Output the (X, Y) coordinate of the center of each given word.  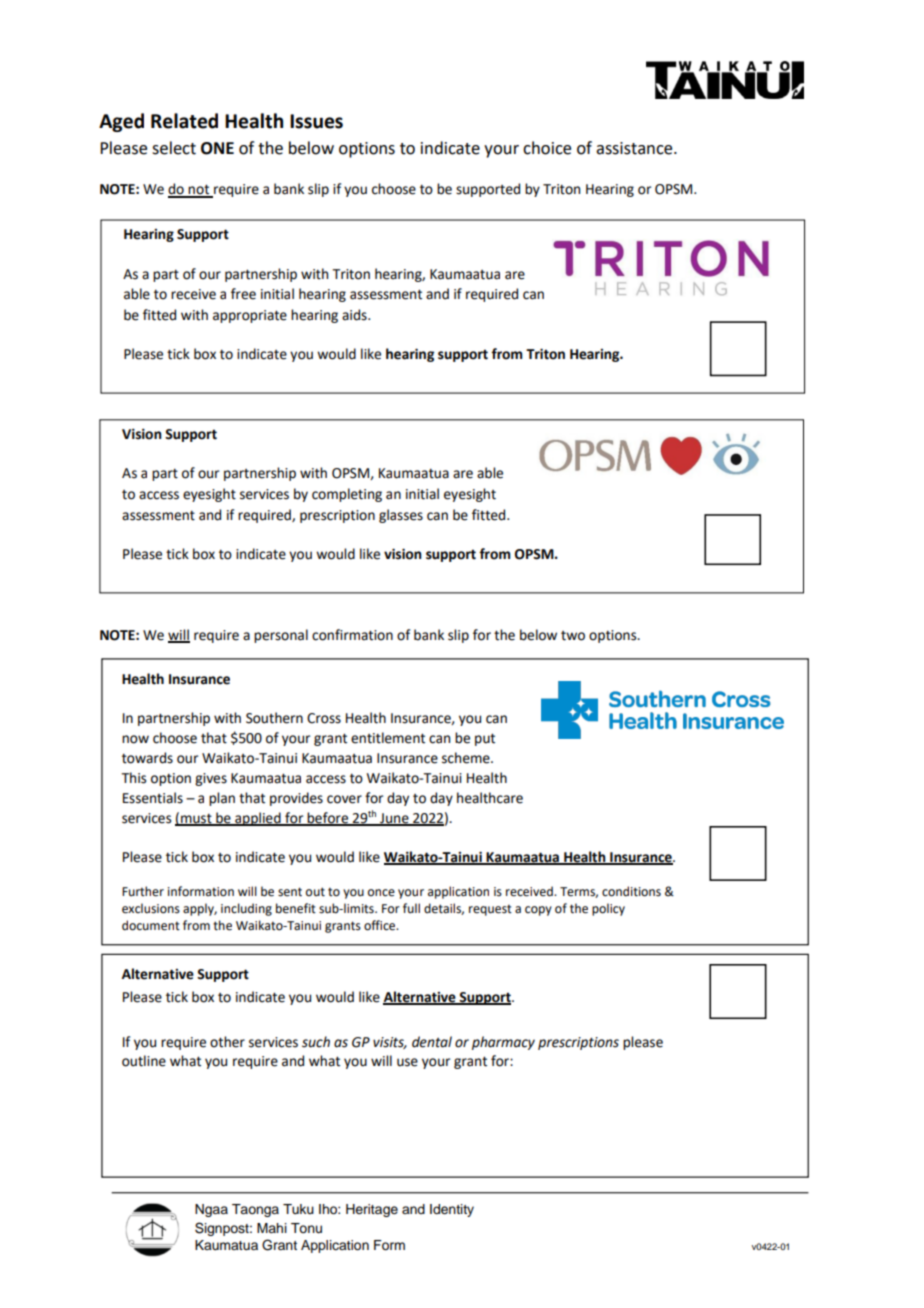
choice (547, 148)
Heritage (372, 1210)
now (135, 739)
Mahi (272, 1228)
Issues (316, 121)
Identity (452, 1210)
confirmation (352, 635)
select (174, 148)
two (573, 636)
